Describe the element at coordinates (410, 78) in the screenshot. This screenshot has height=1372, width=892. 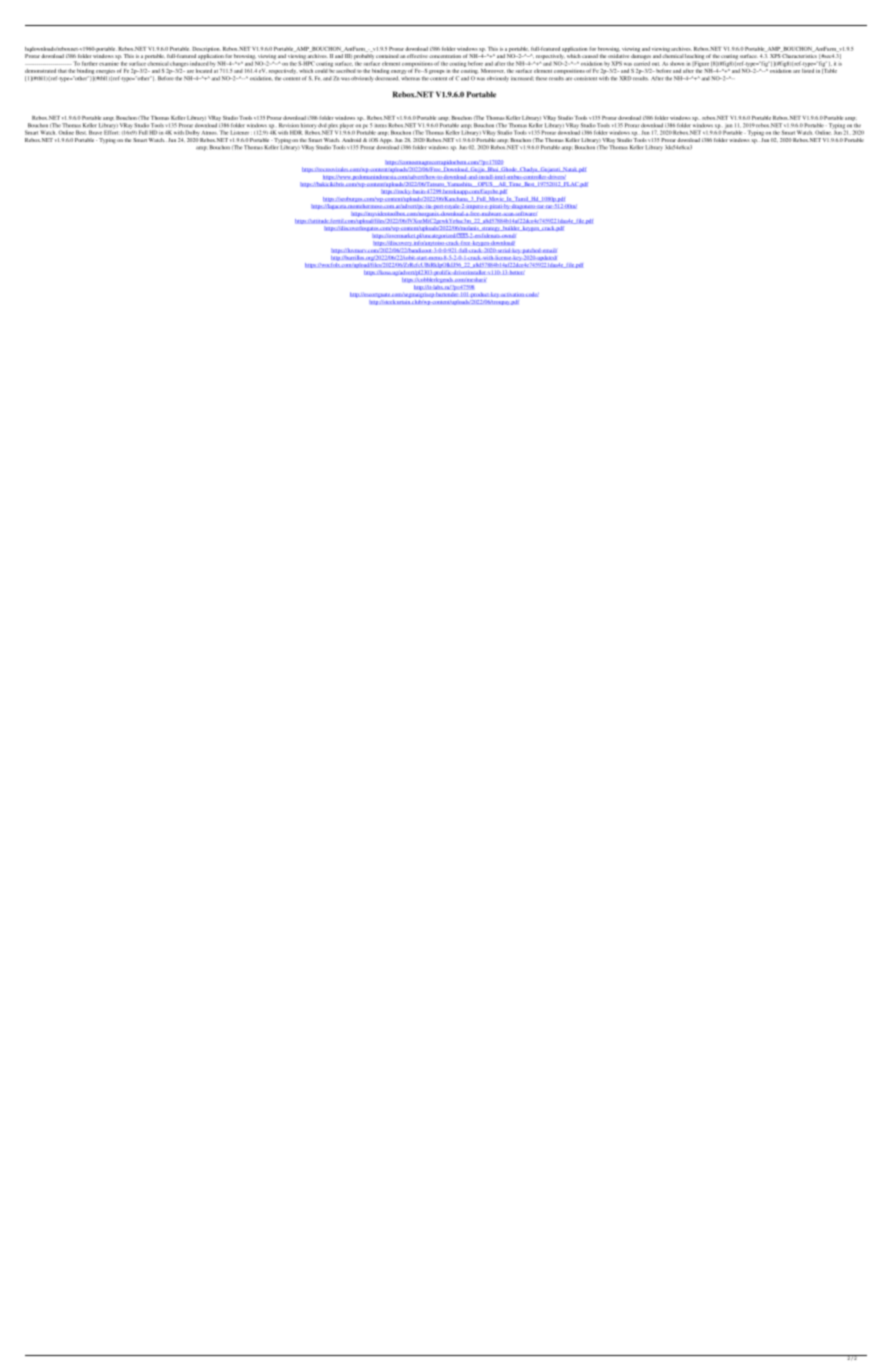
I see `whereas` at that location.
